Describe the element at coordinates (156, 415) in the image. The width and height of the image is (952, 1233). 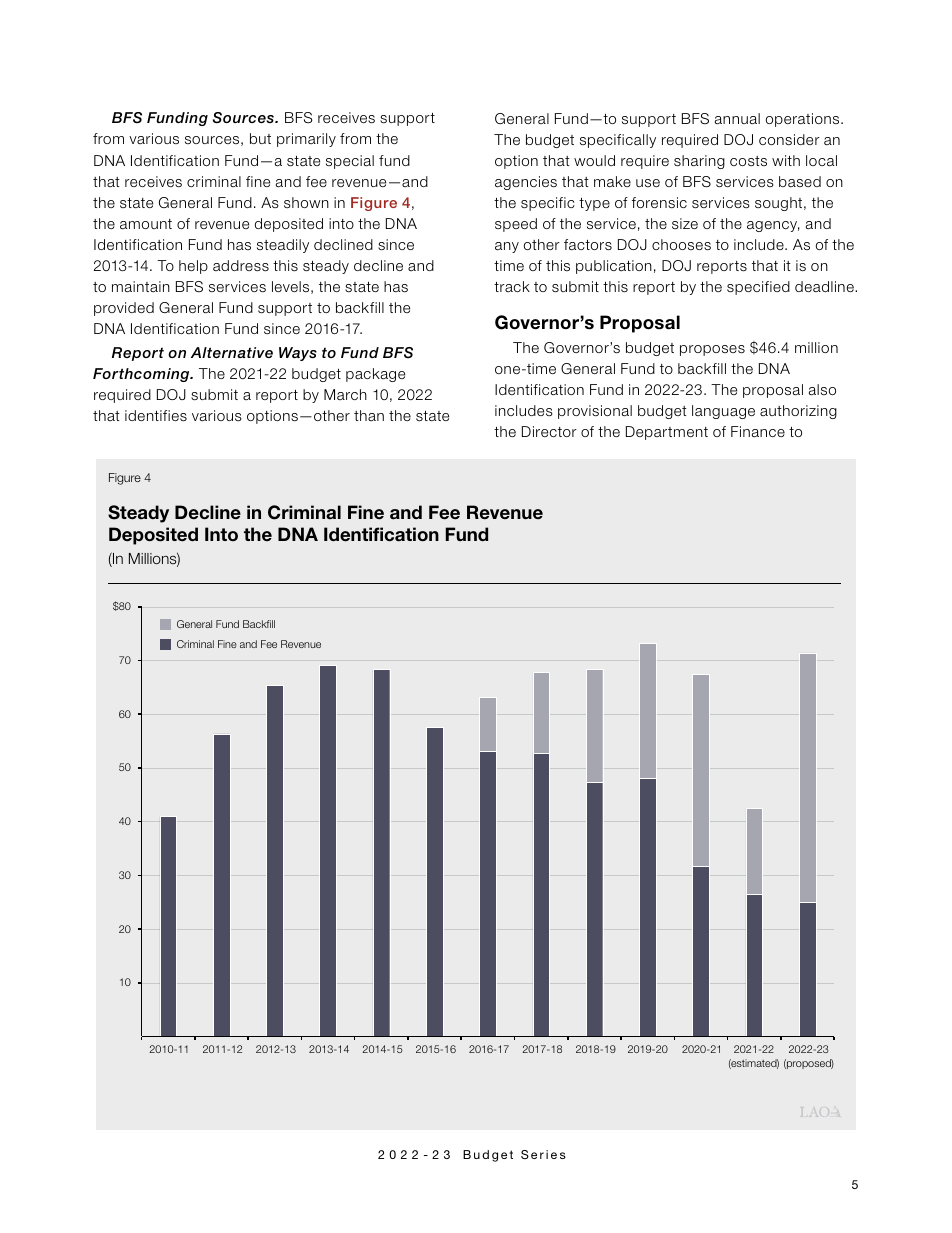
I see `identifies` at that location.
